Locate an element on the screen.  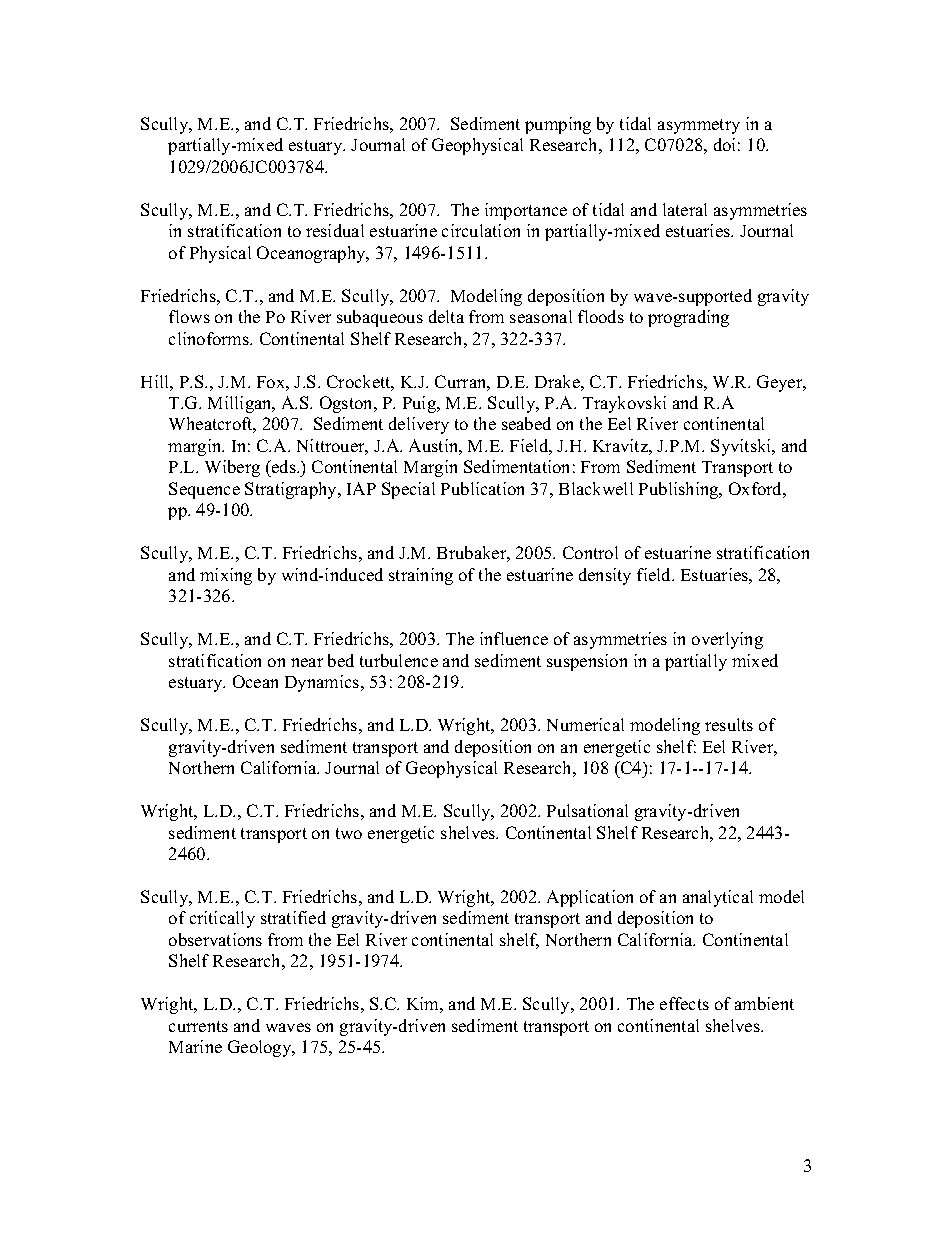
residual is located at coordinates (335, 230).
